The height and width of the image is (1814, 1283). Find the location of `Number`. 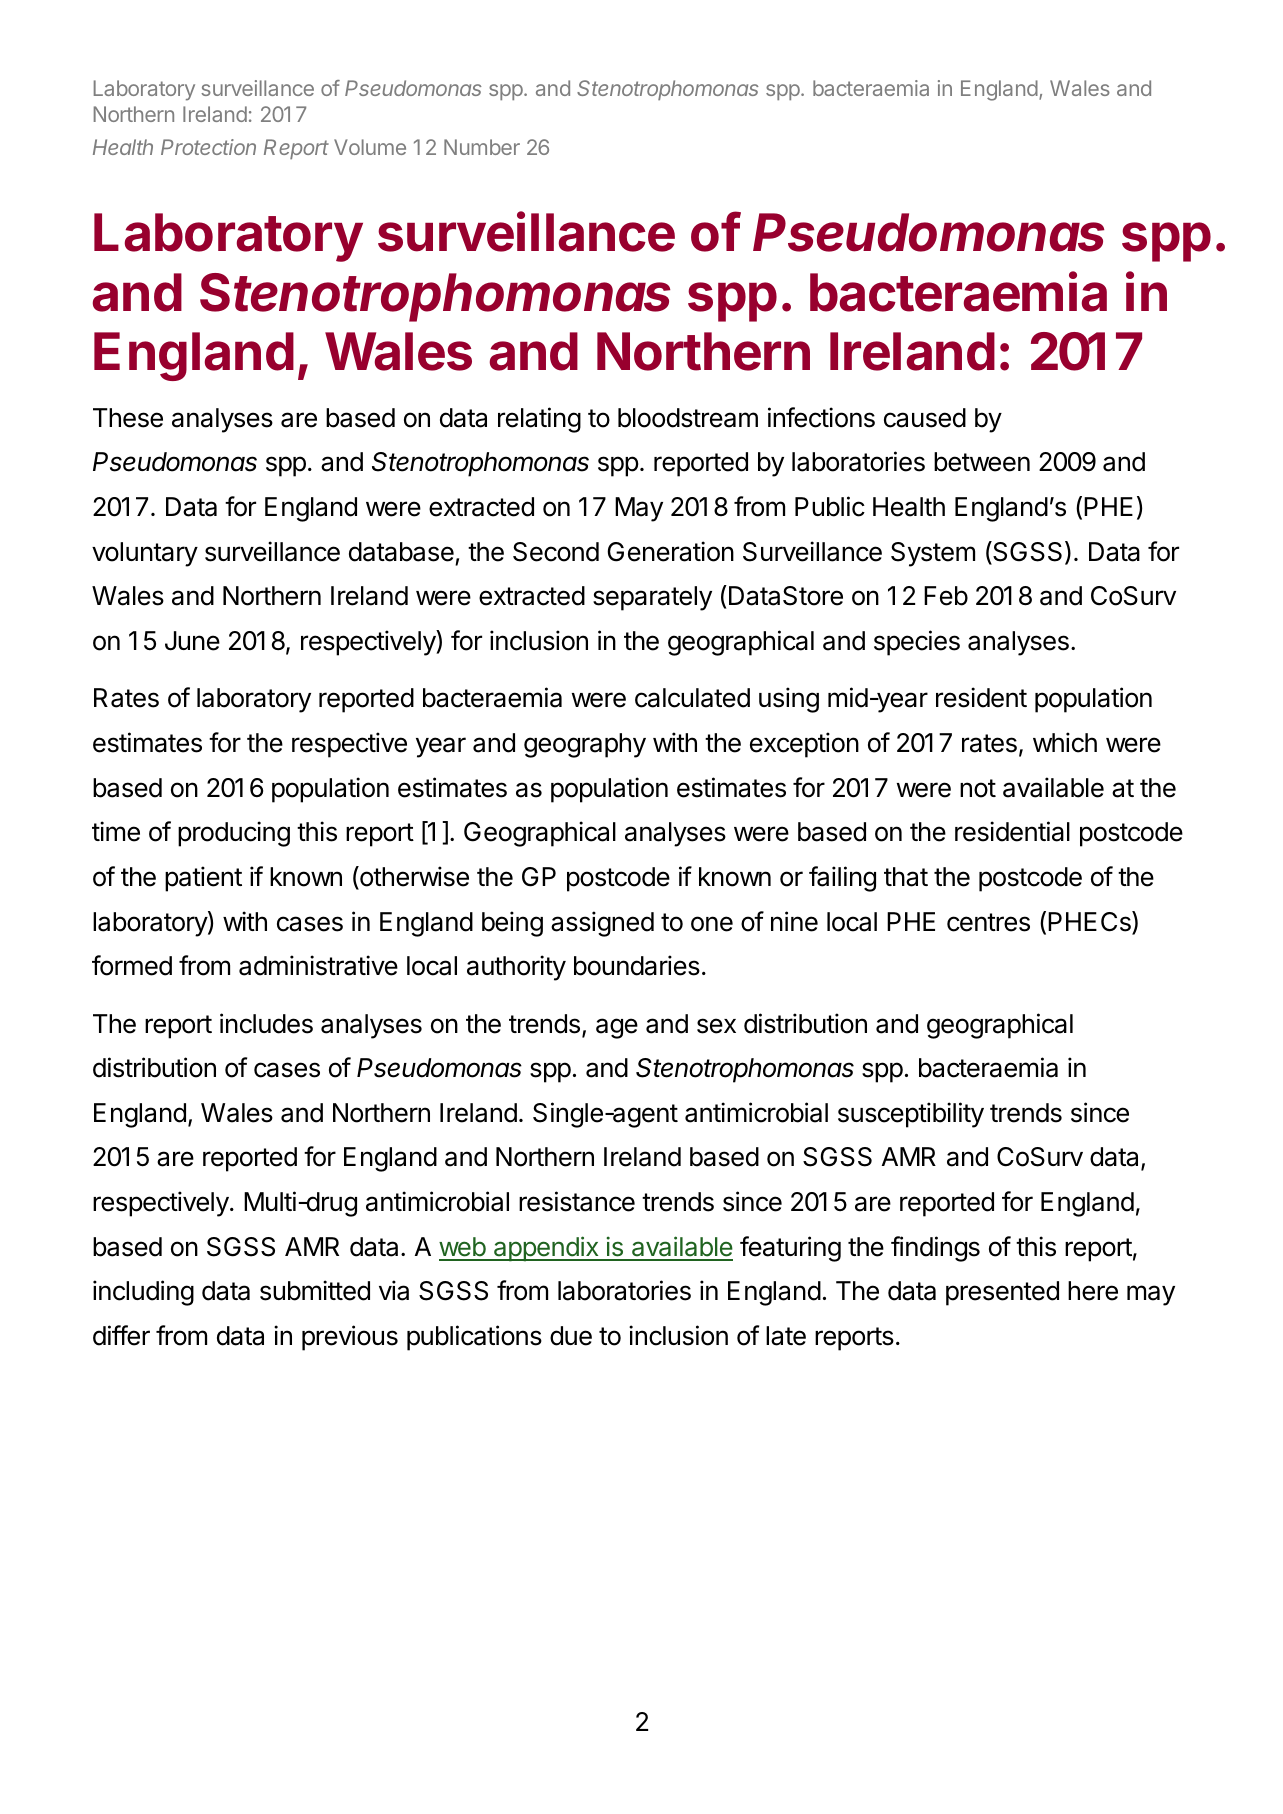

Number is located at coordinates (482, 147).
